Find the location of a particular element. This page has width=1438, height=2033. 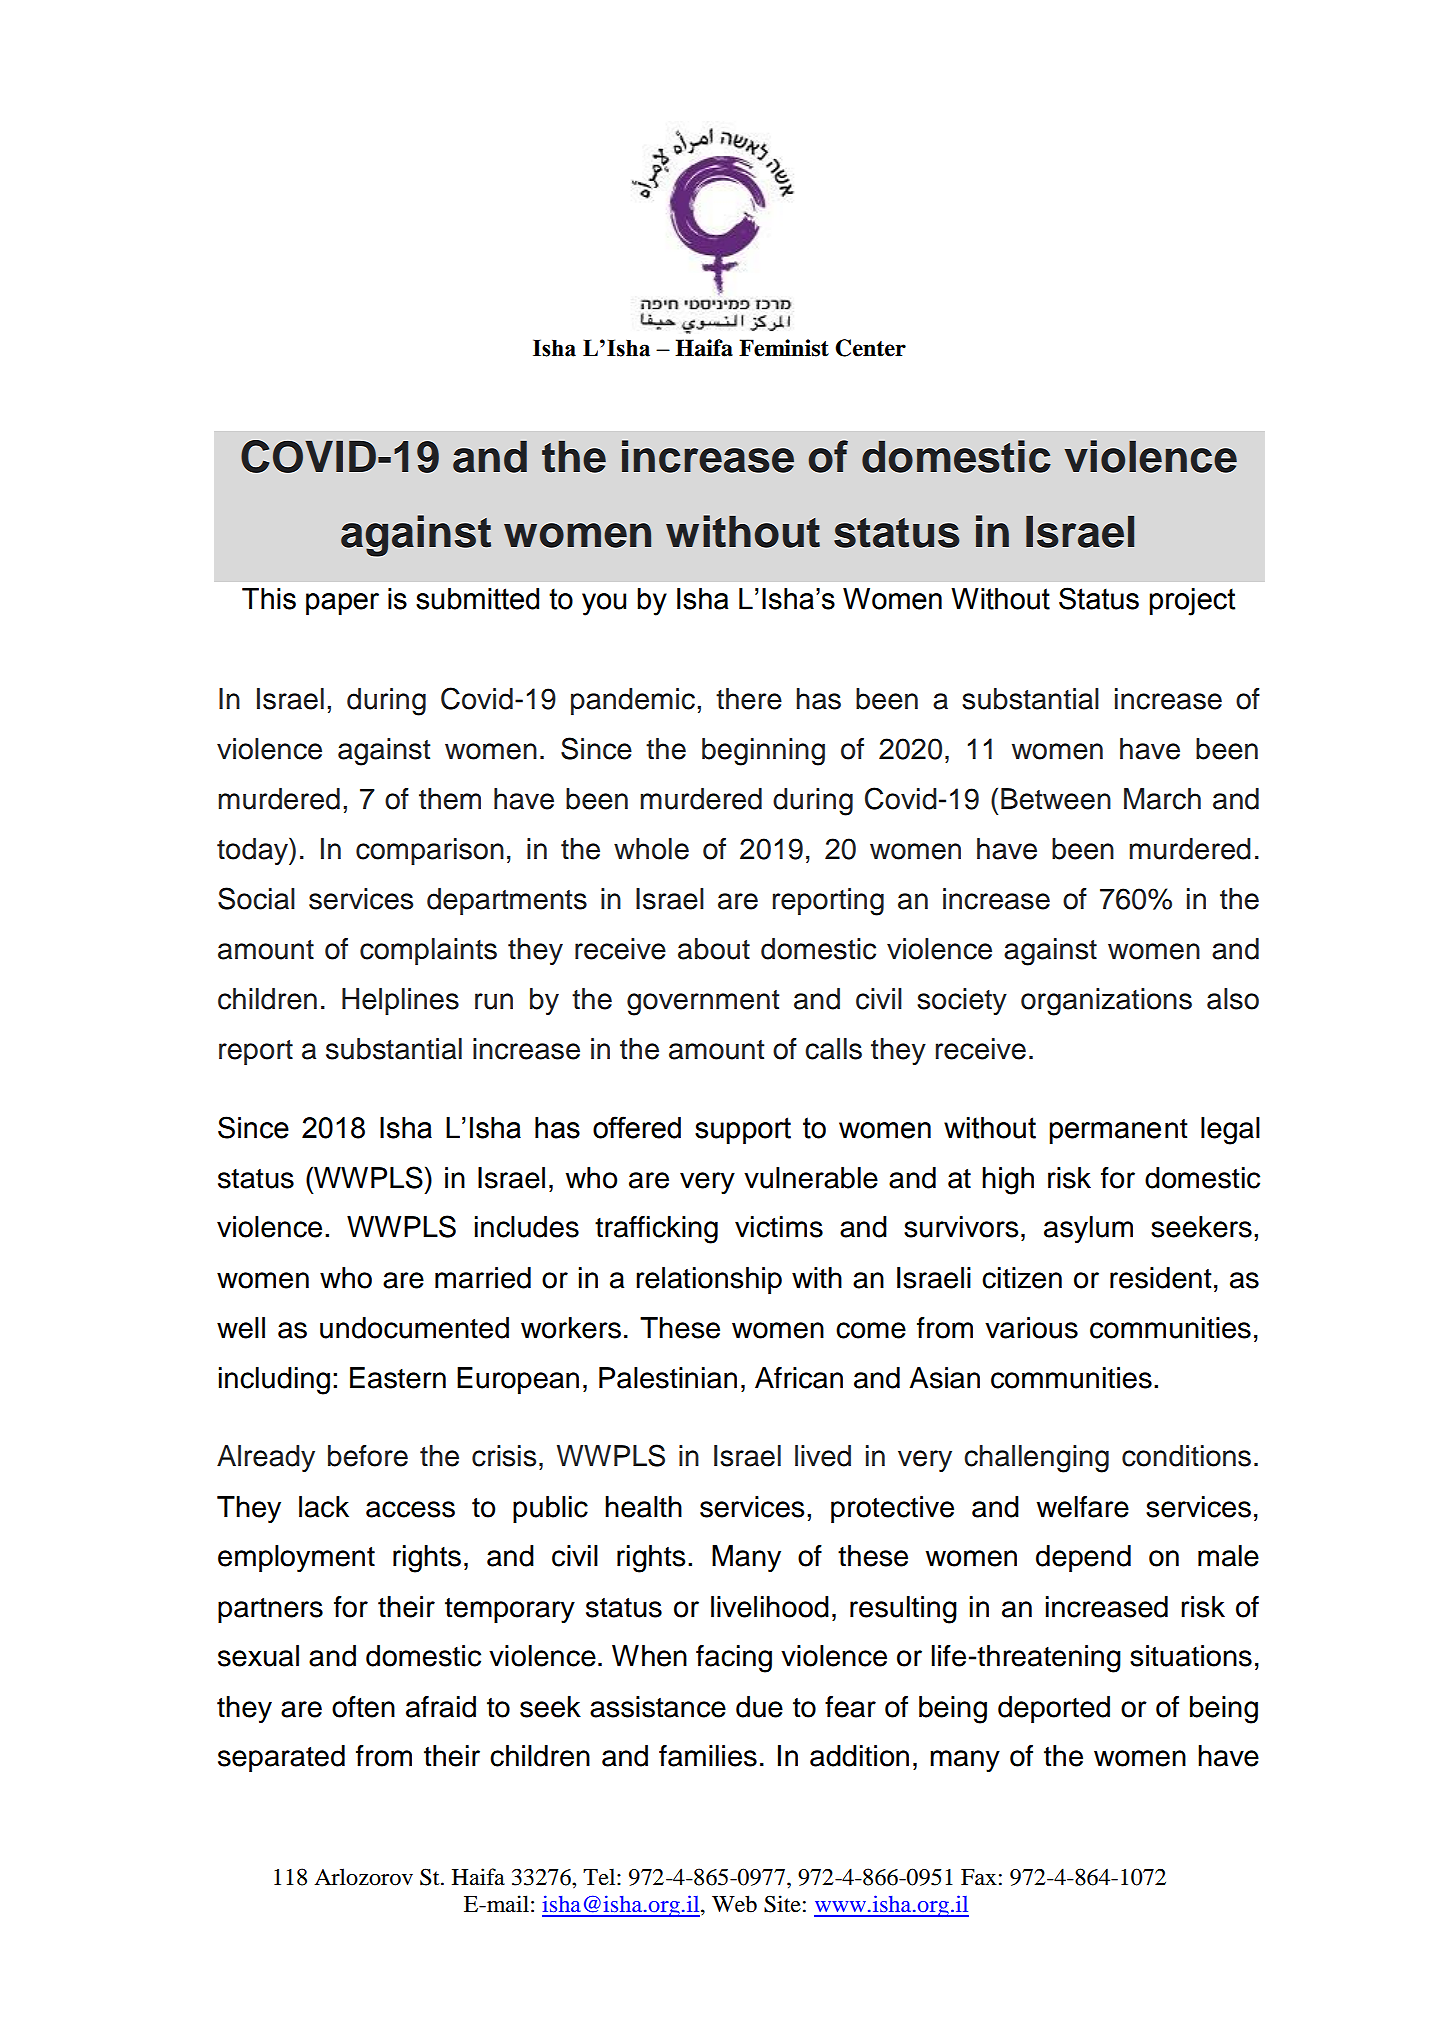

Center is located at coordinates (870, 348).
